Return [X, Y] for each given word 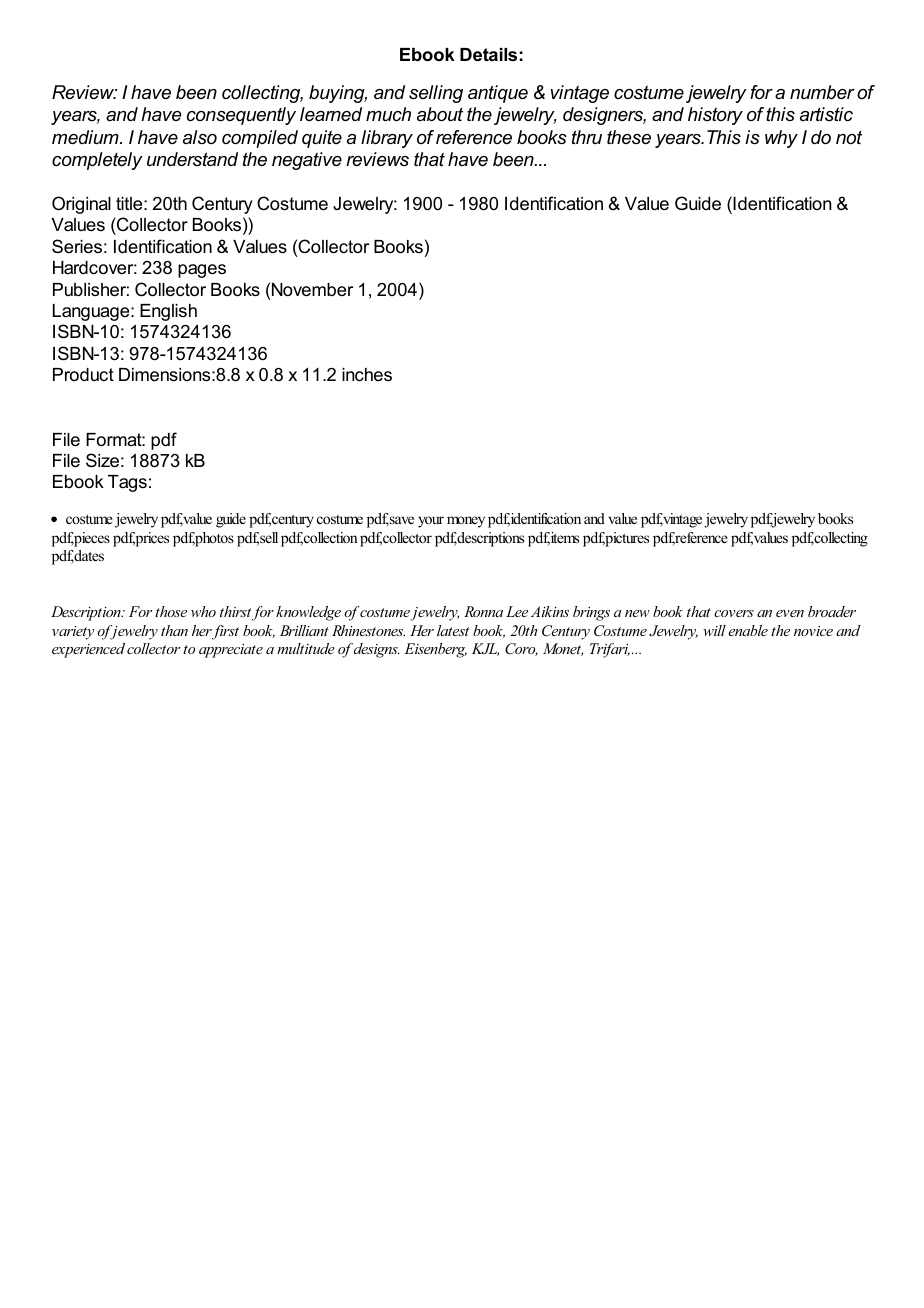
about [440, 114]
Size [102, 460]
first [225, 632]
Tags [127, 483]
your [431, 522]
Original [81, 205]
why [781, 139]
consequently [241, 116]
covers [734, 613]
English [168, 312]
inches [367, 375]
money [466, 522]
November [312, 290]
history [715, 116]
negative [307, 161]
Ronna [483, 611]
